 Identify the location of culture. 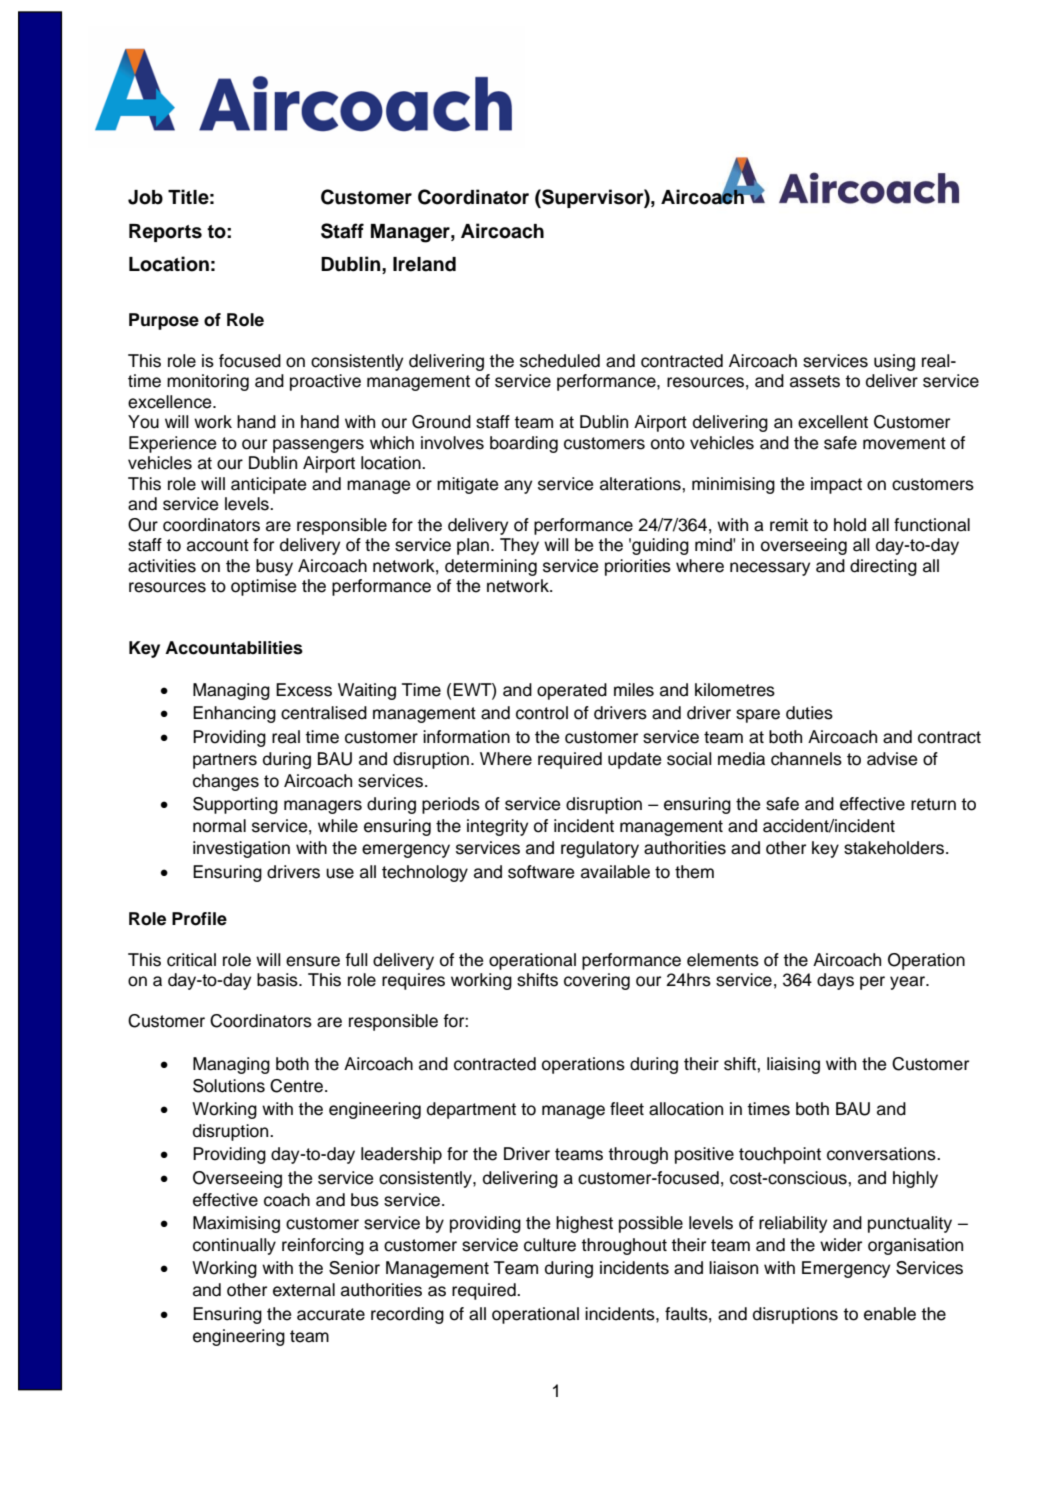
(550, 1245).
